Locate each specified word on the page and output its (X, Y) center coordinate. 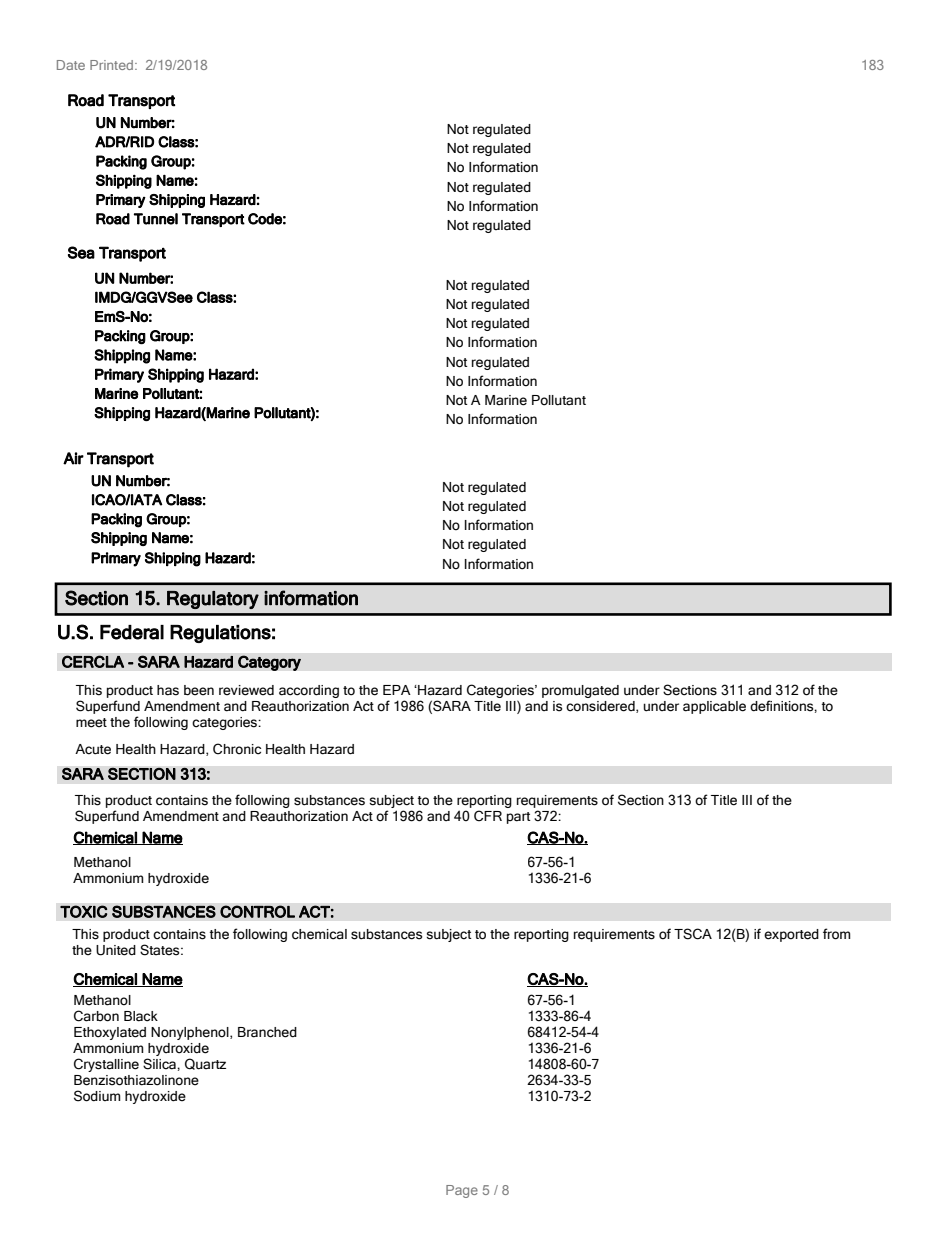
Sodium (97, 1096)
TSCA (693, 934)
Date (71, 65)
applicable (714, 707)
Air (73, 458)
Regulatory (213, 600)
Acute (93, 749)
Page (462, 1191)
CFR (488, 816)
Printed (111, 65)
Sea (81, 252)
